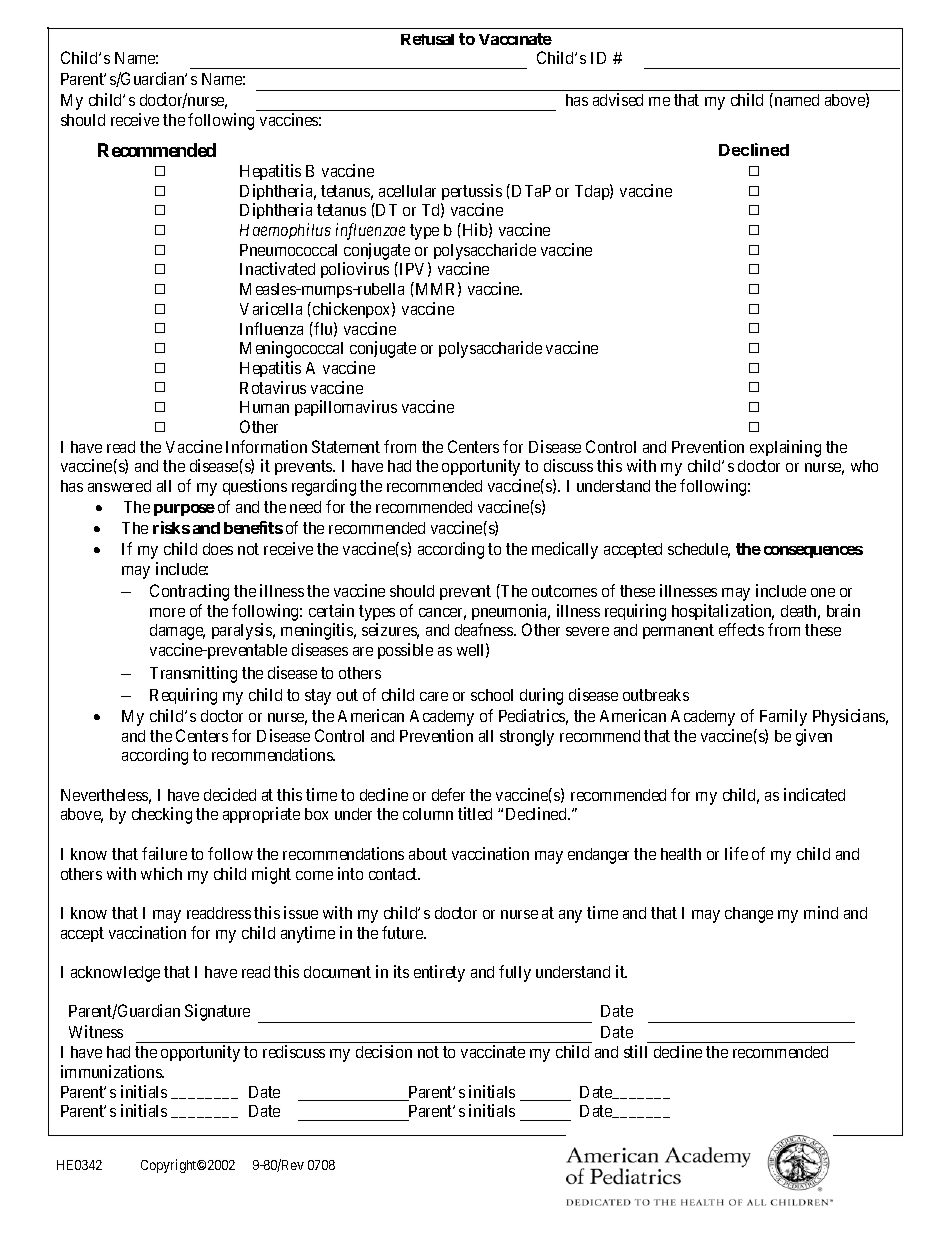  What do you see at coordinates (515, 973) in the screenshot?
I see `fully` at bounding box center [515, 973].
